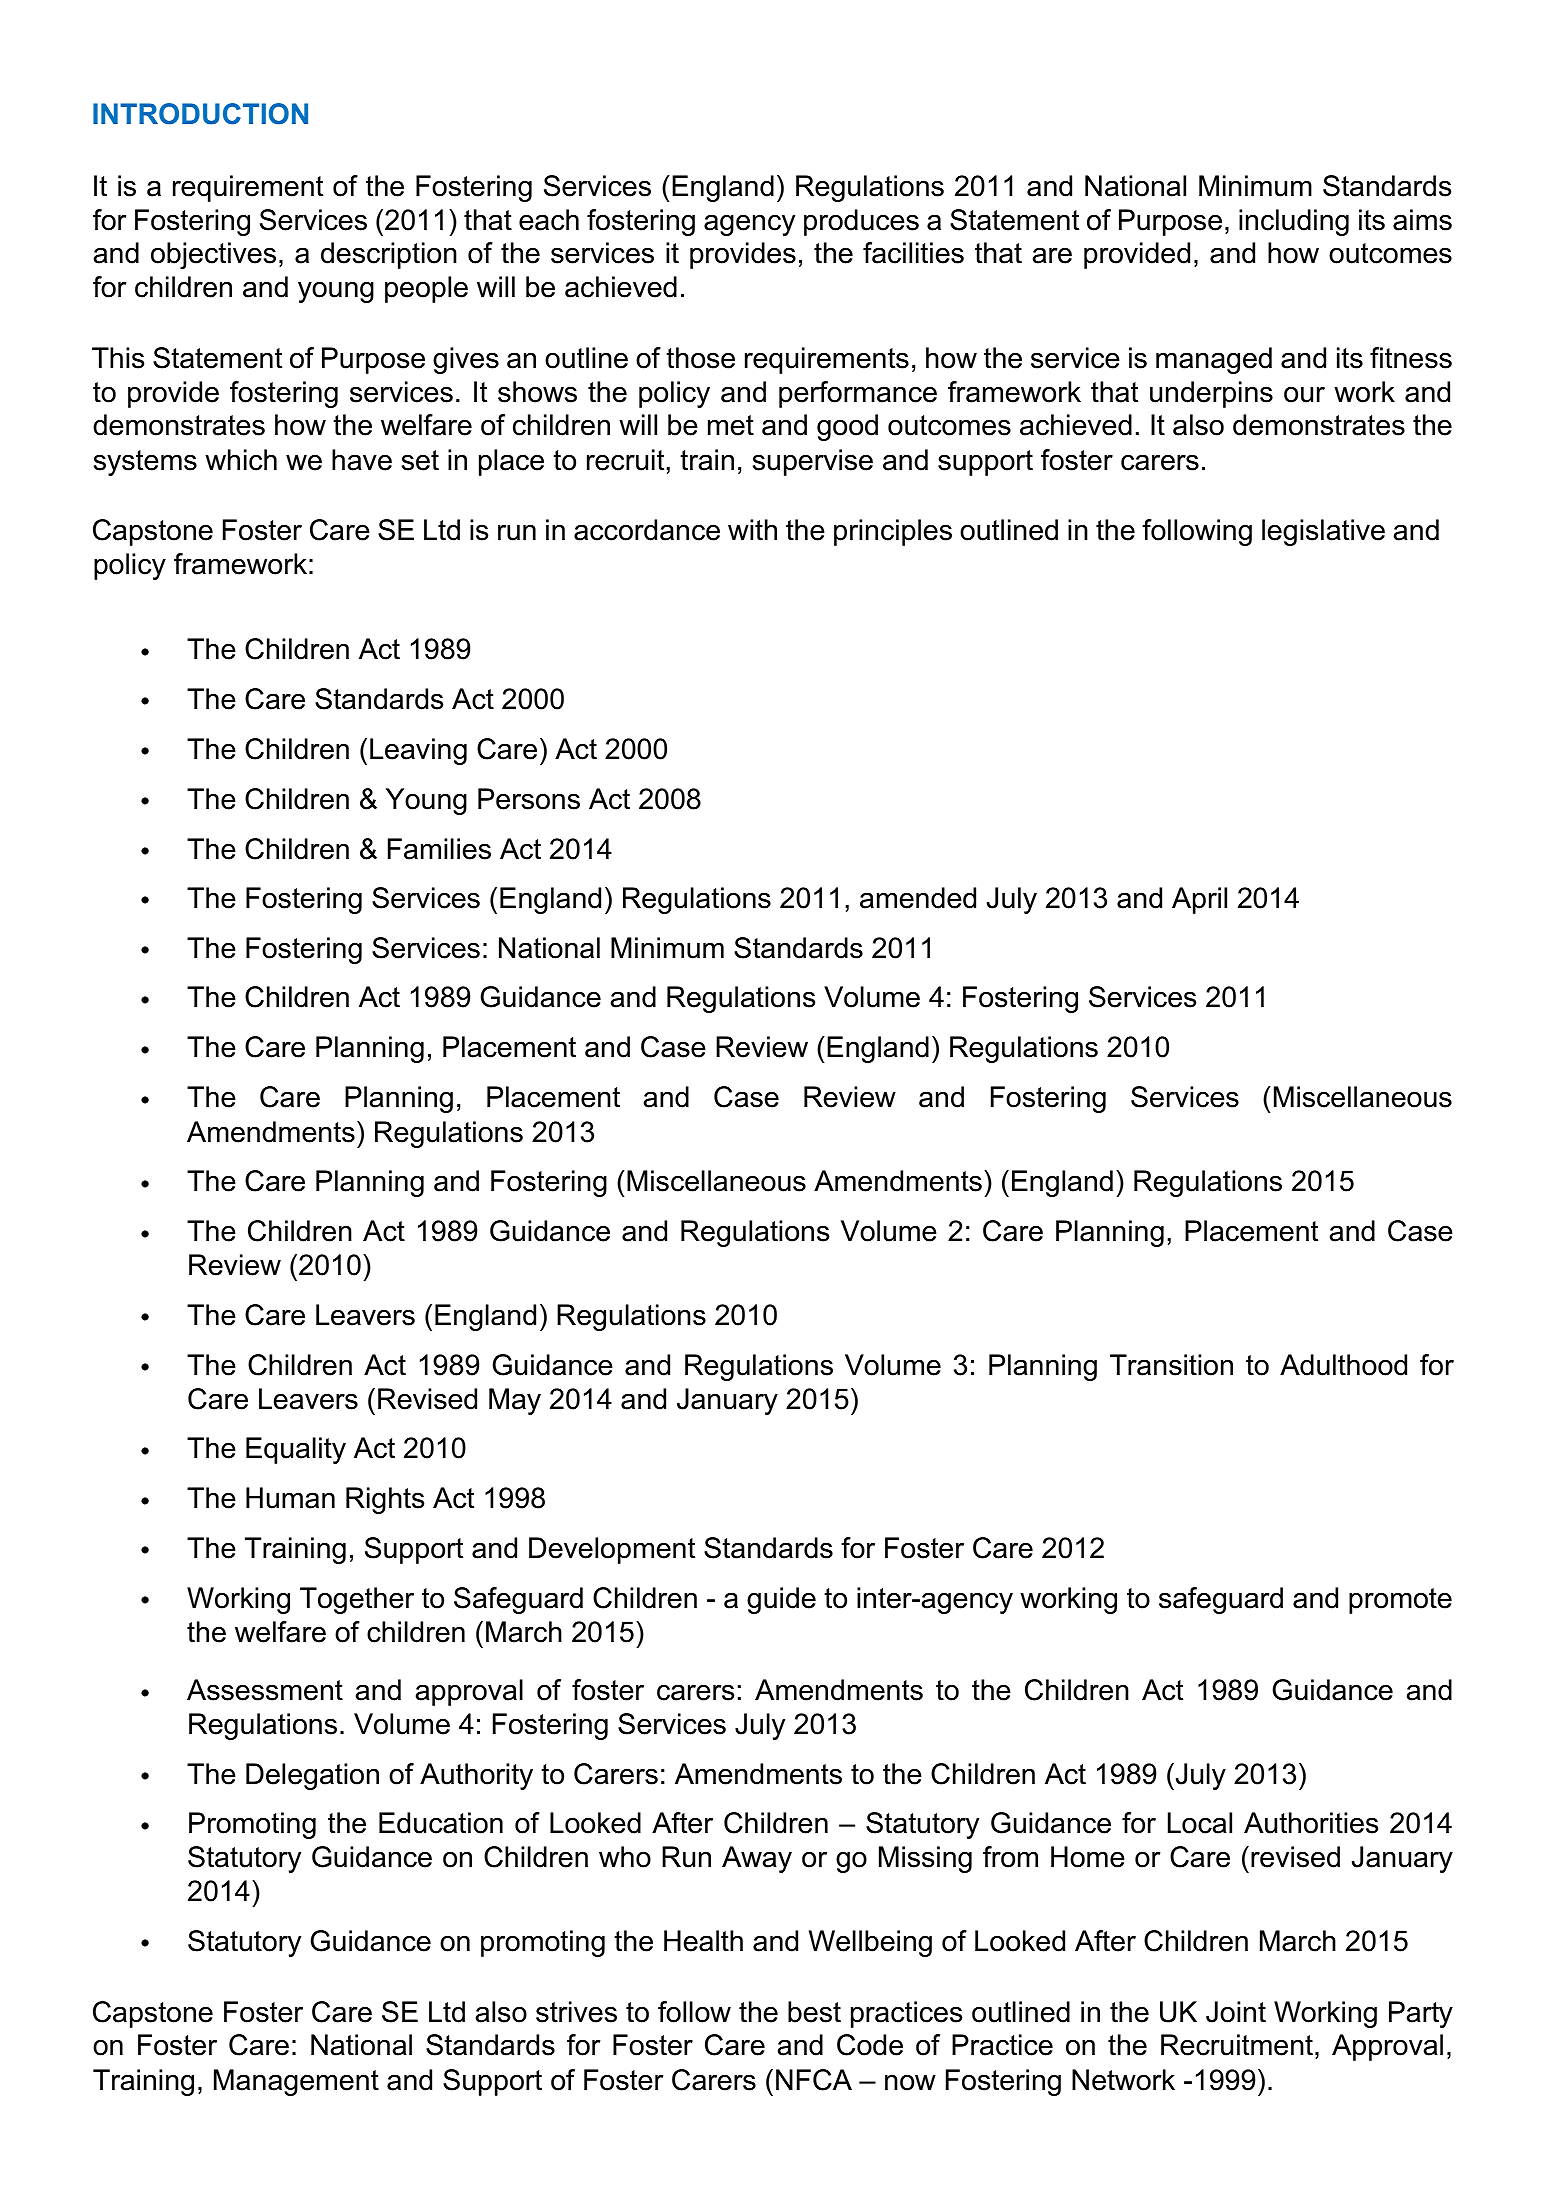 Image resolution: width=1545 pixels, height=2187 pixels. Describe the element at coordinates (1199, 900) in the document. I see `April` at that location.
